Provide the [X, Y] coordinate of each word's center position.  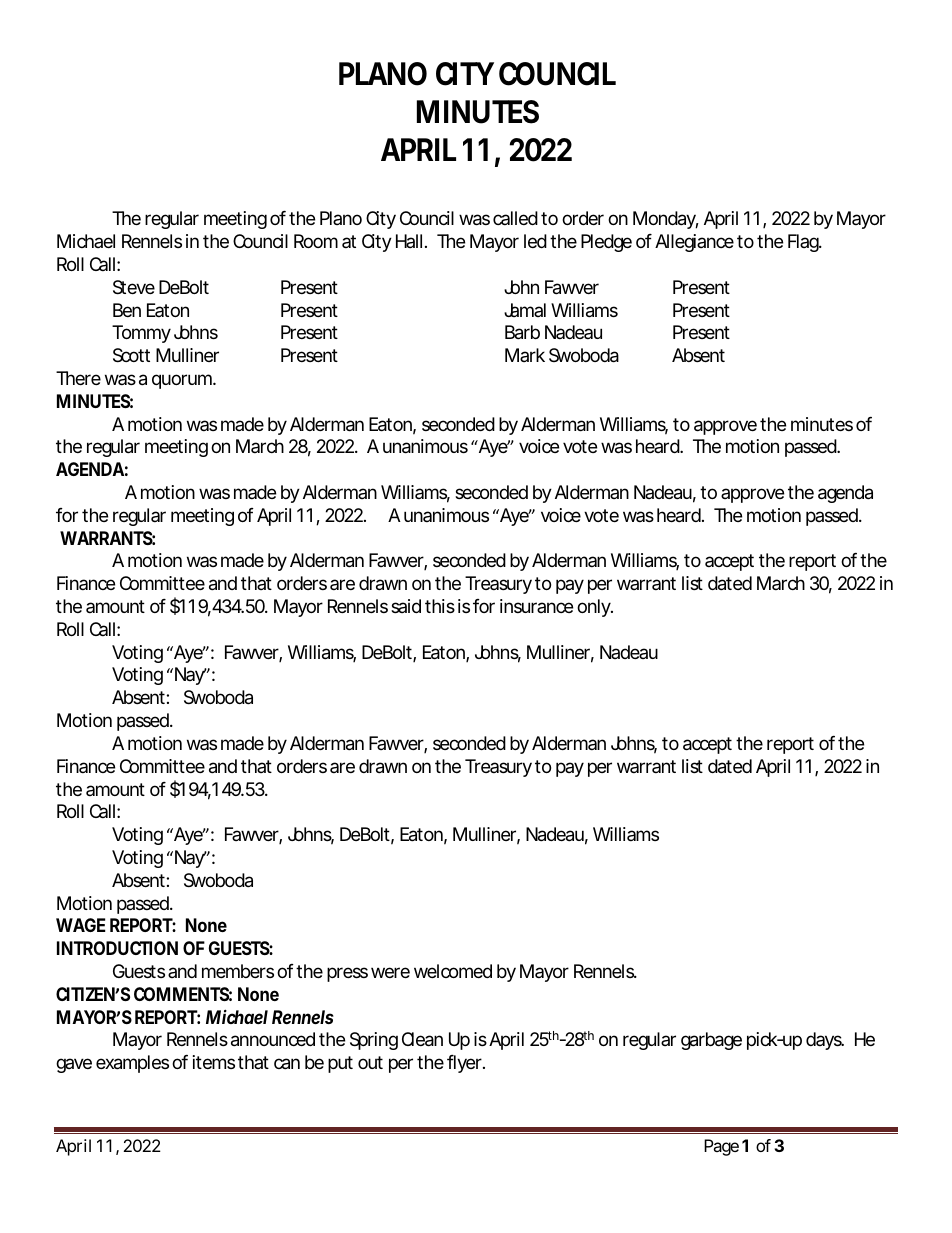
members [238, 971]
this [440, 606]
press [347, 974]
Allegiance [694, 243]
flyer [464, 1064]
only [594, 608]
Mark [525, 355]
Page [721, 1147]
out [370, 1062]
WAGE [81, 925]
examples [132, 1064]
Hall [409, 241]
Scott [131, 355]
